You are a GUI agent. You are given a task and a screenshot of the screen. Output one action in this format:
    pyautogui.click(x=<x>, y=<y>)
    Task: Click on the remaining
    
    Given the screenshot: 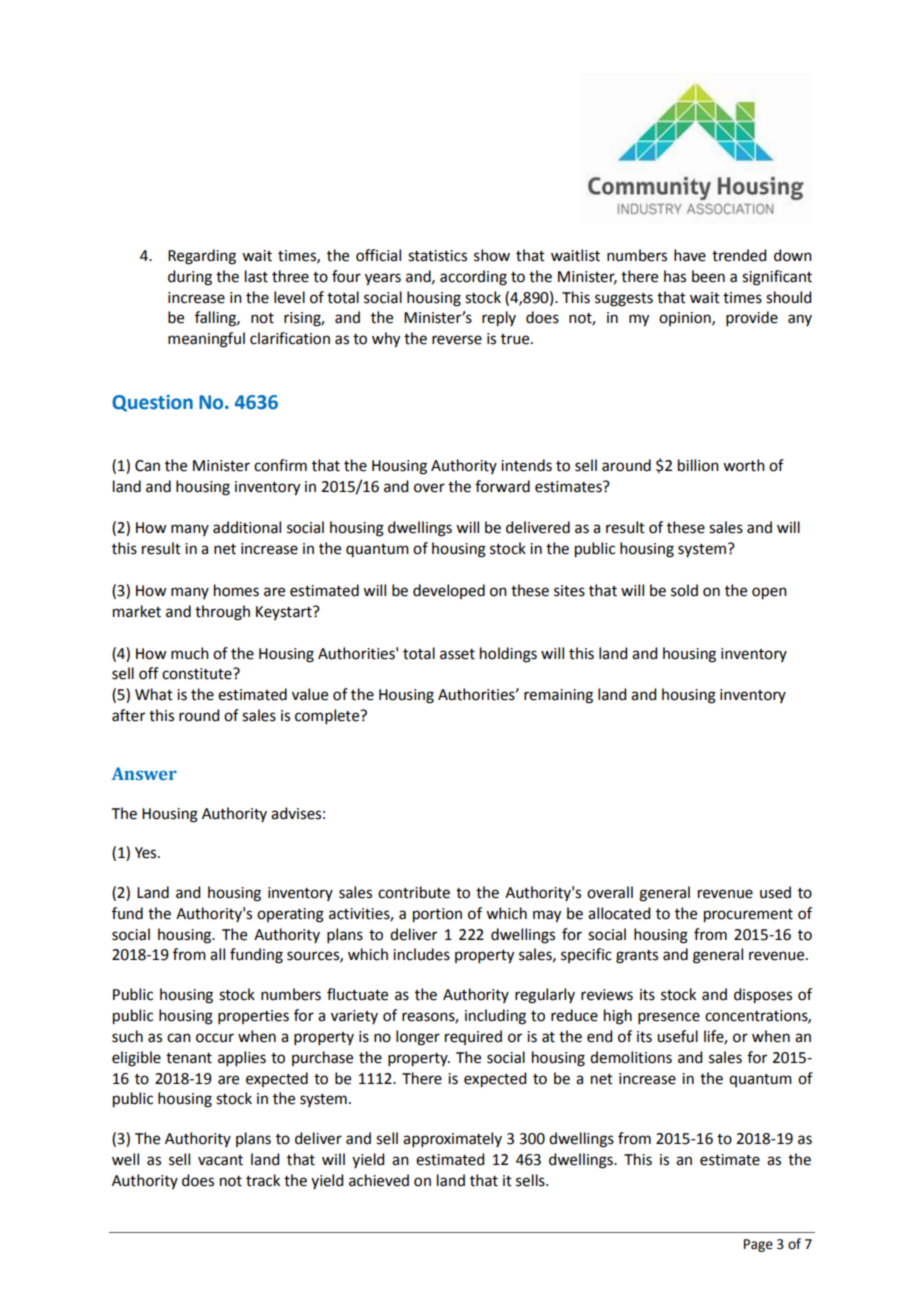 What is the action you would take?
    pyautogui.click(x=558, y=696)
